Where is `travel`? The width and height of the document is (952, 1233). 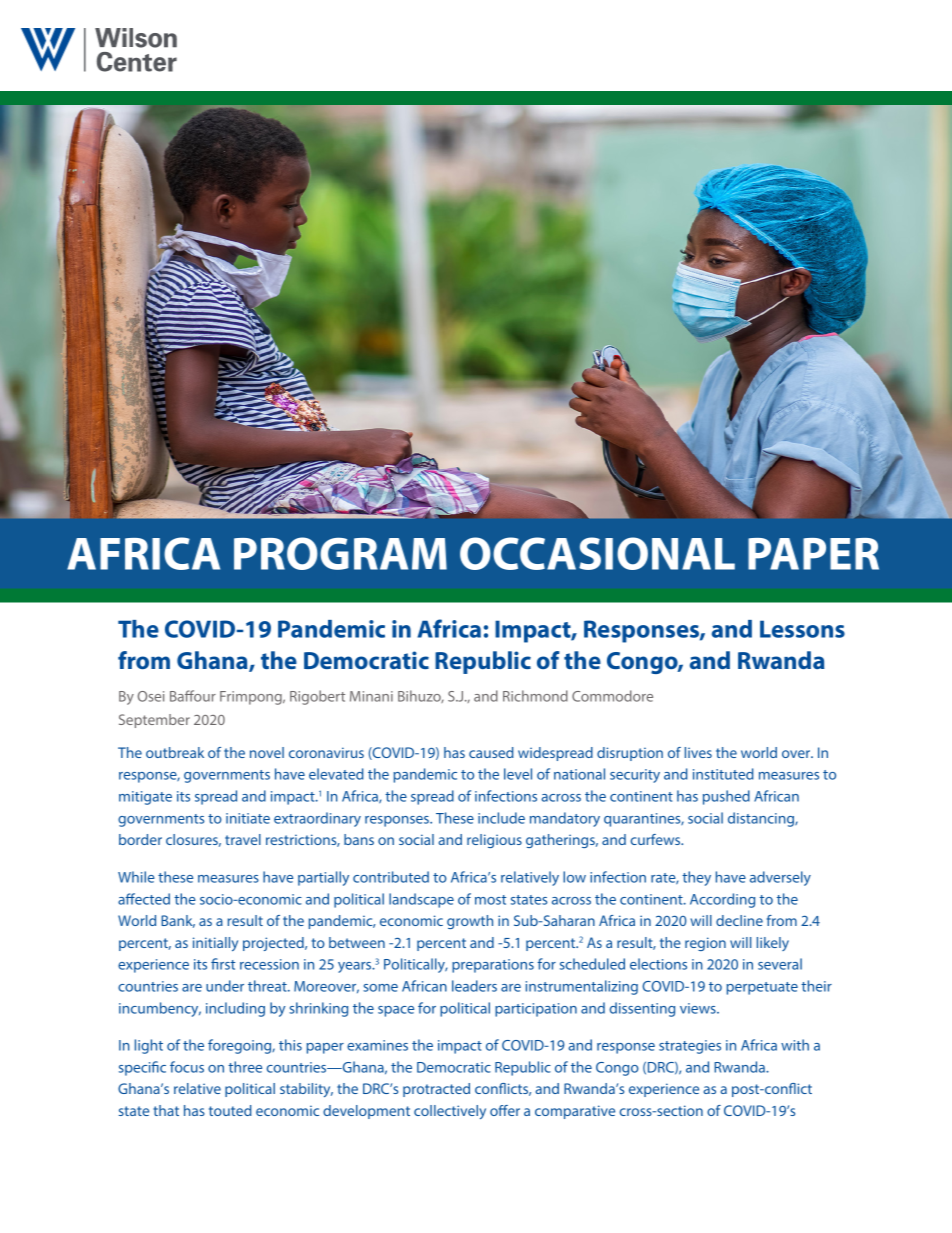 travel is located at coordinates (243, 839).
